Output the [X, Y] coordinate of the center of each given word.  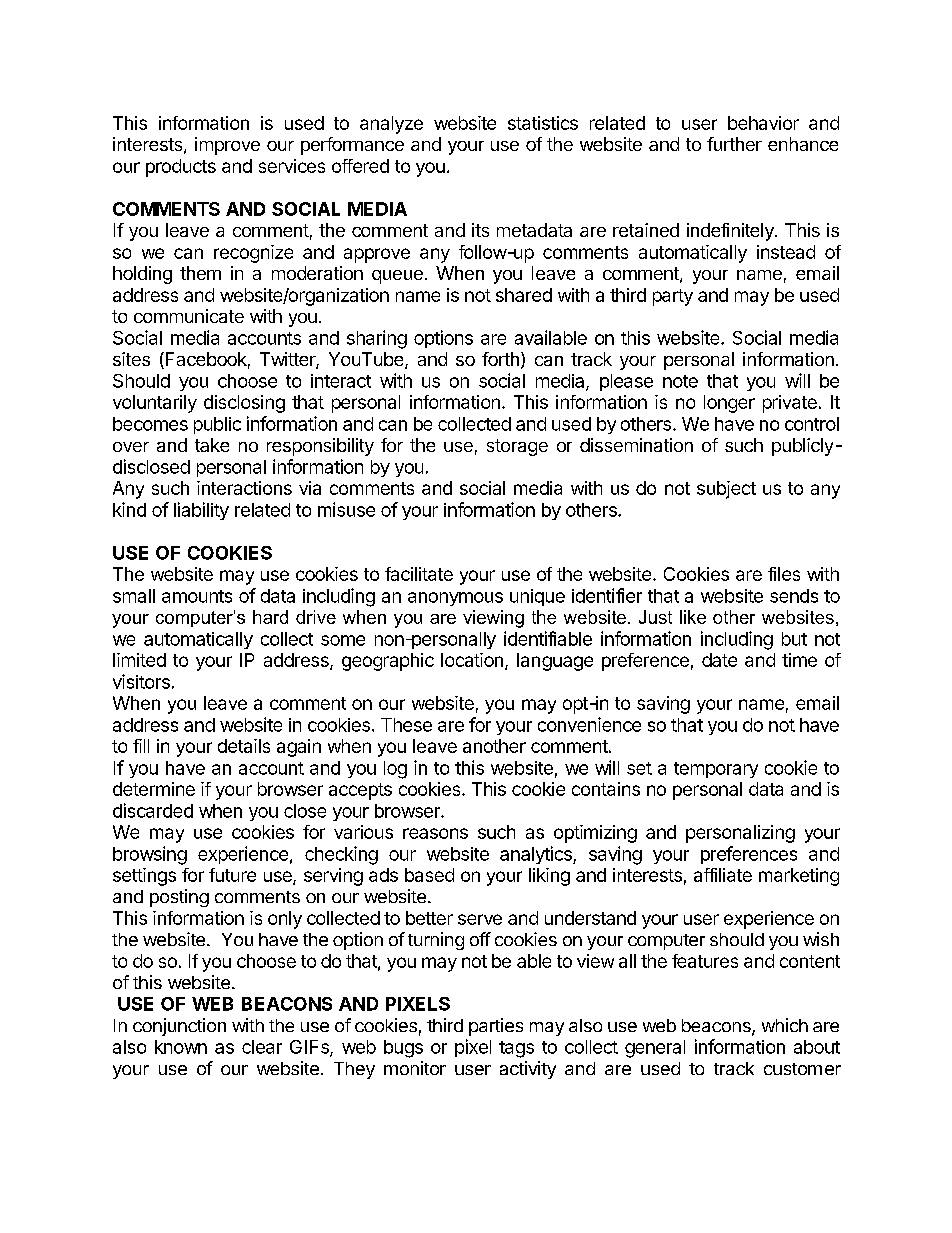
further [734, 144]
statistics [543, 123]
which [785, 1025]
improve [227, 146]
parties [496, 1027]
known [181, 1047]
